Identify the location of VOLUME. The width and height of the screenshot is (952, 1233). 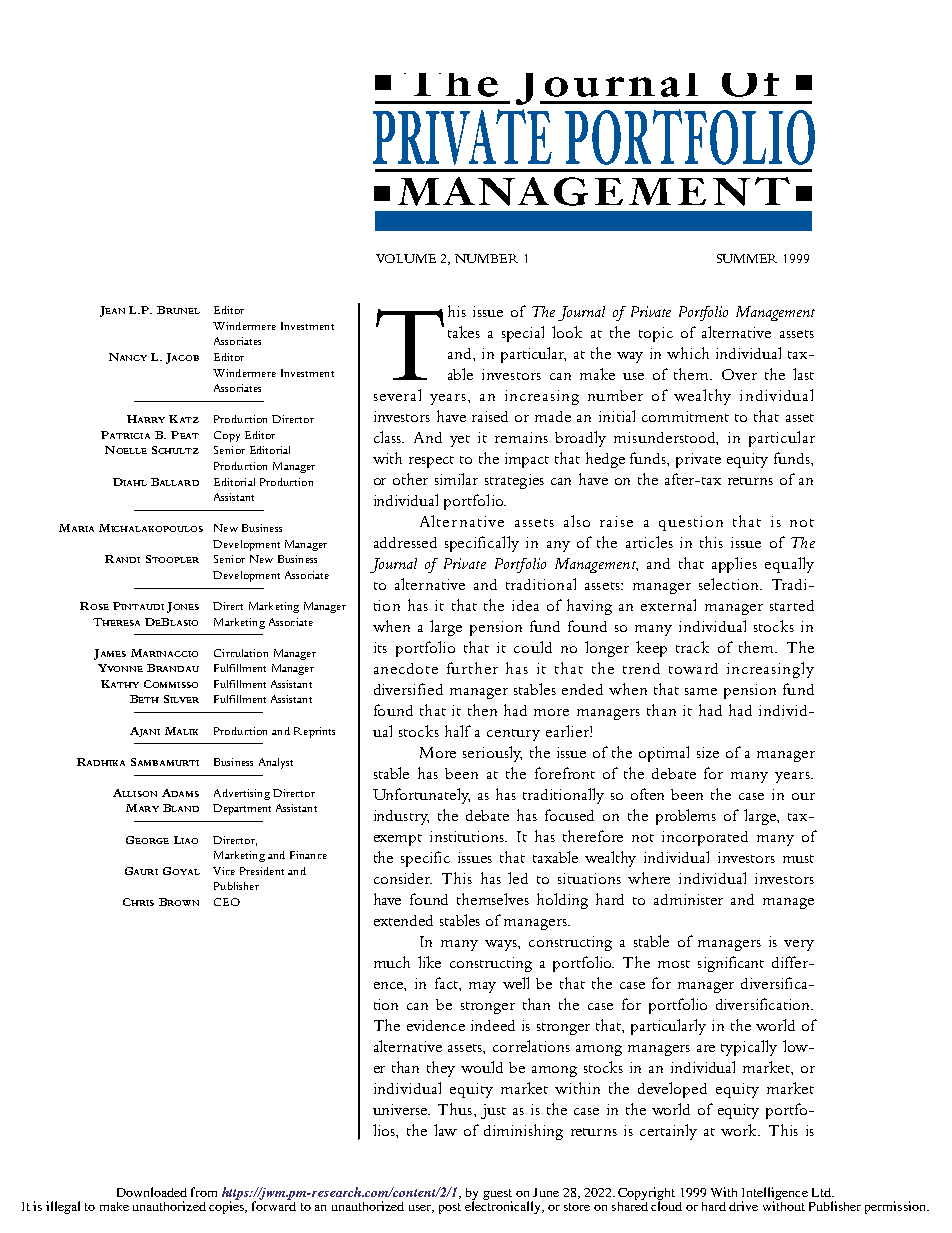
(406, 258).
